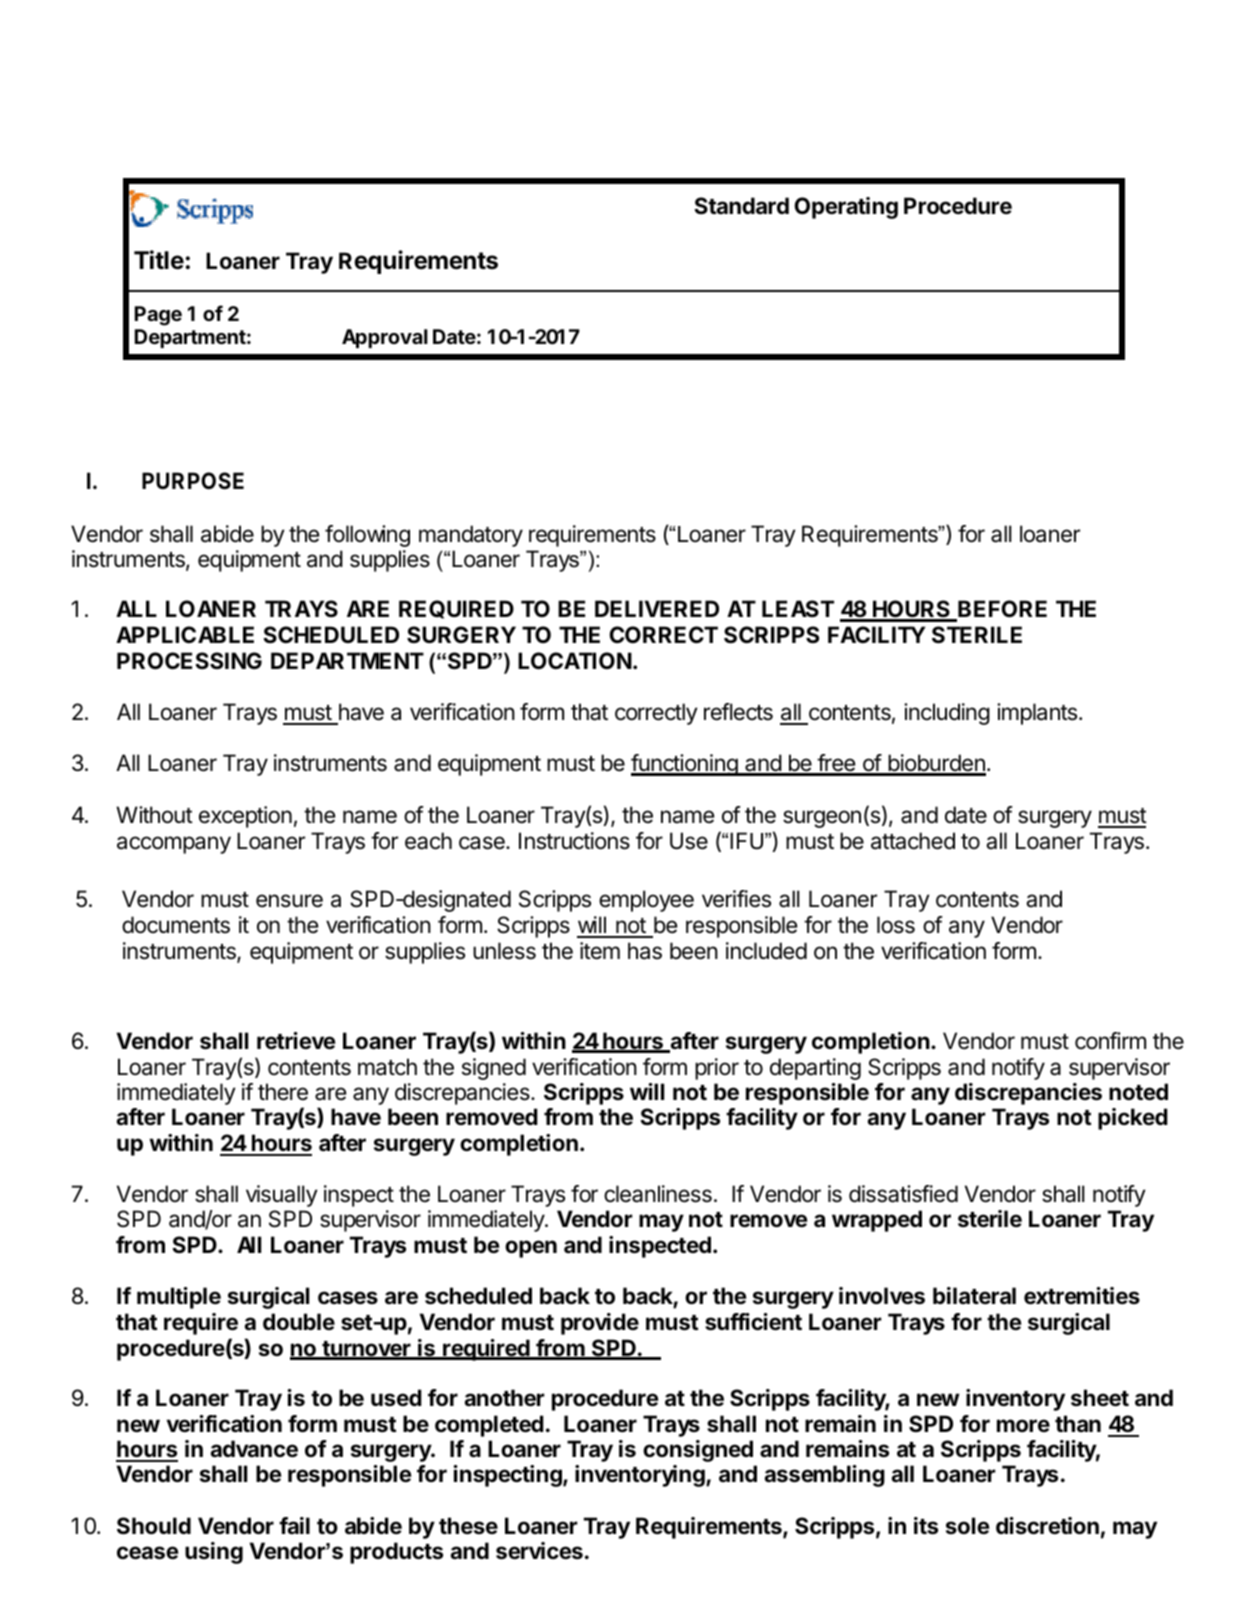 The width and height of the page is (1240, 1604). Describe the element at coordinates (717, 1069) in the page. I see `prior` at that location.
